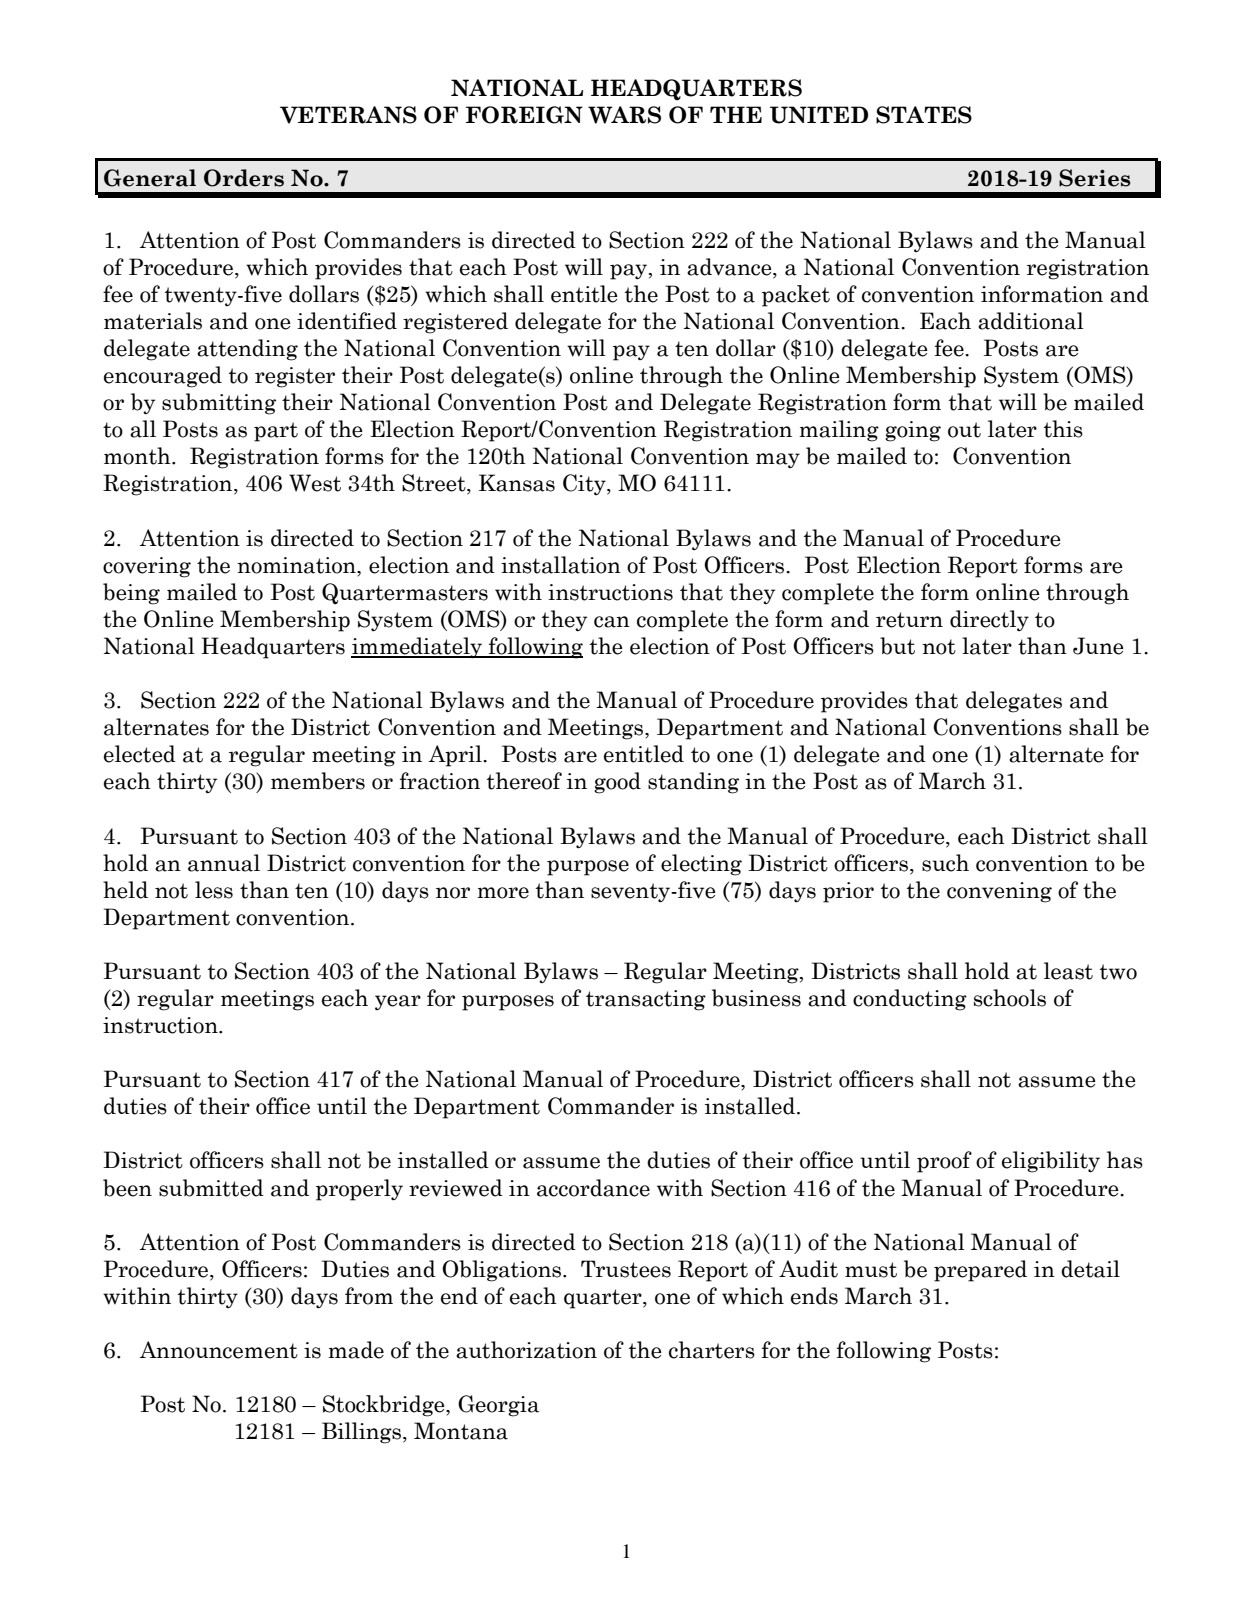 The image size is (1253, 1622). What do you see at coordinates (1051, 1162) in the document?
I see `eligibility` at bounding box center [1051, 1162].
